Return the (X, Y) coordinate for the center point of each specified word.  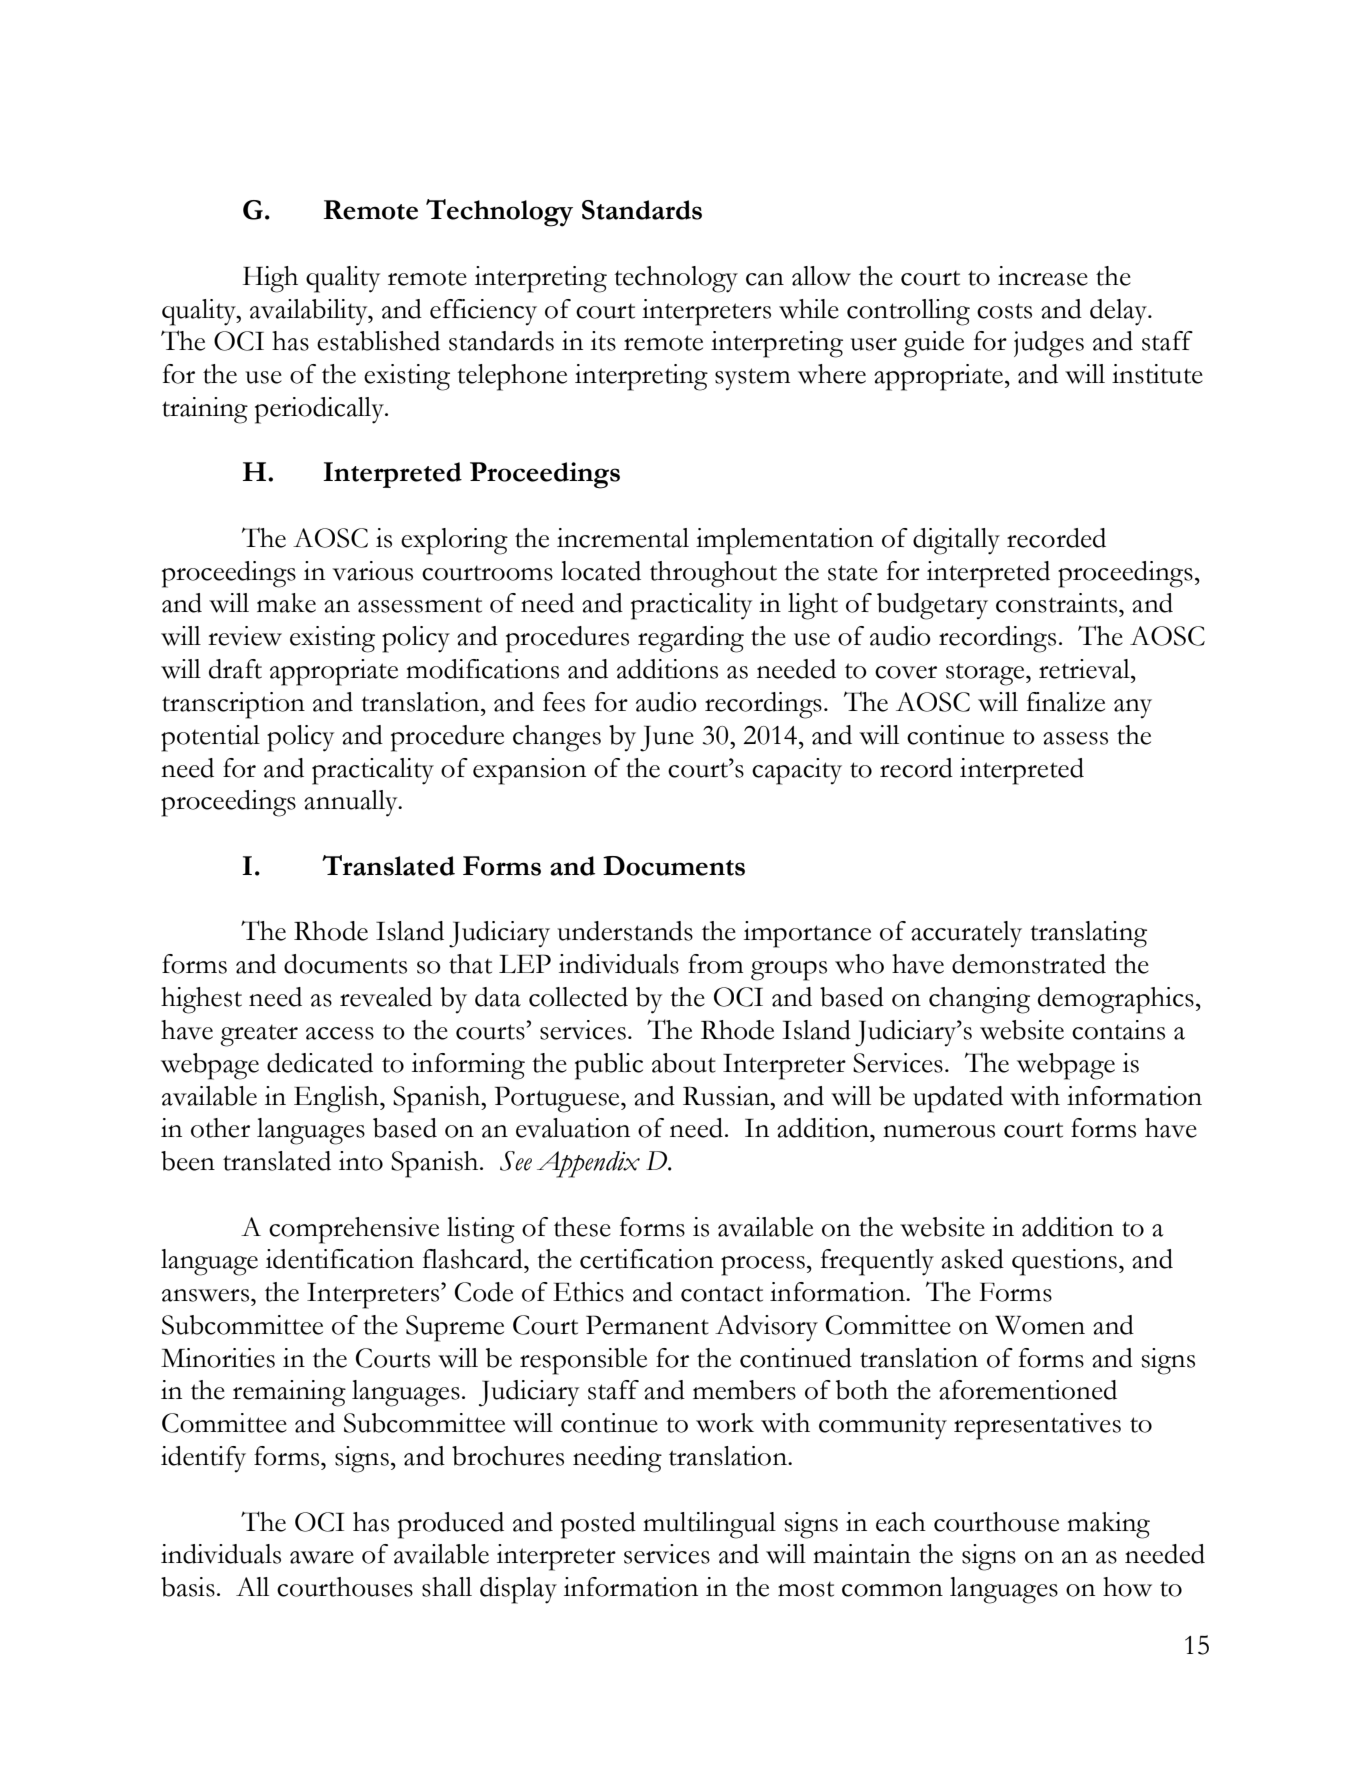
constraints (1058, 603)
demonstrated (1029, 964)
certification (647, 1259)
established (378, 341)
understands (625, 931)
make (286, 603)
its (603, 341)
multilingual (709, 1525)
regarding (691, 639)
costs (1004, 311)
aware (322, 1557)
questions (1064, 1262)
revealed (386, 997)
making (1108, 1525)
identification (340, 1259)
